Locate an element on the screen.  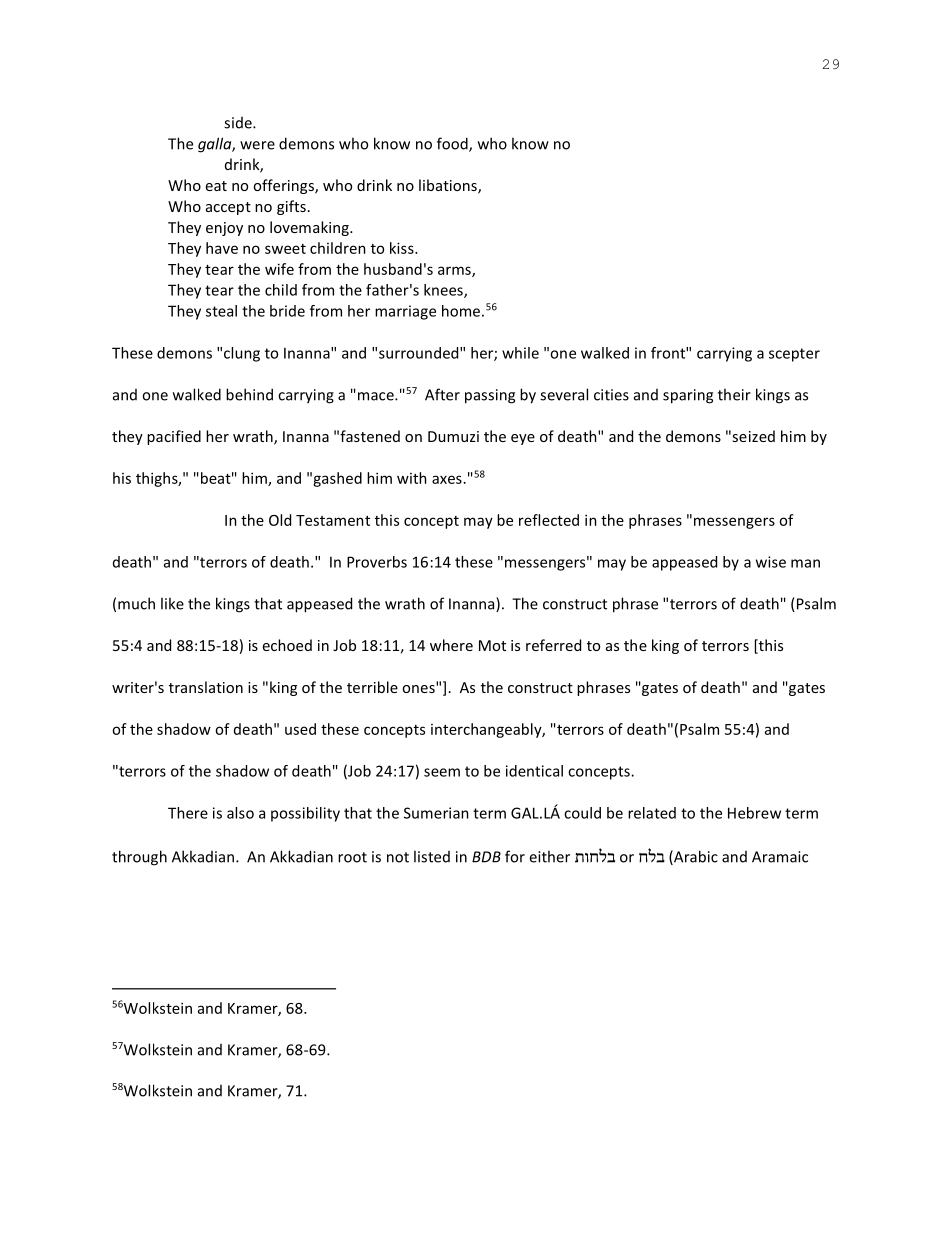
were is located at coordinates (257, 145).
